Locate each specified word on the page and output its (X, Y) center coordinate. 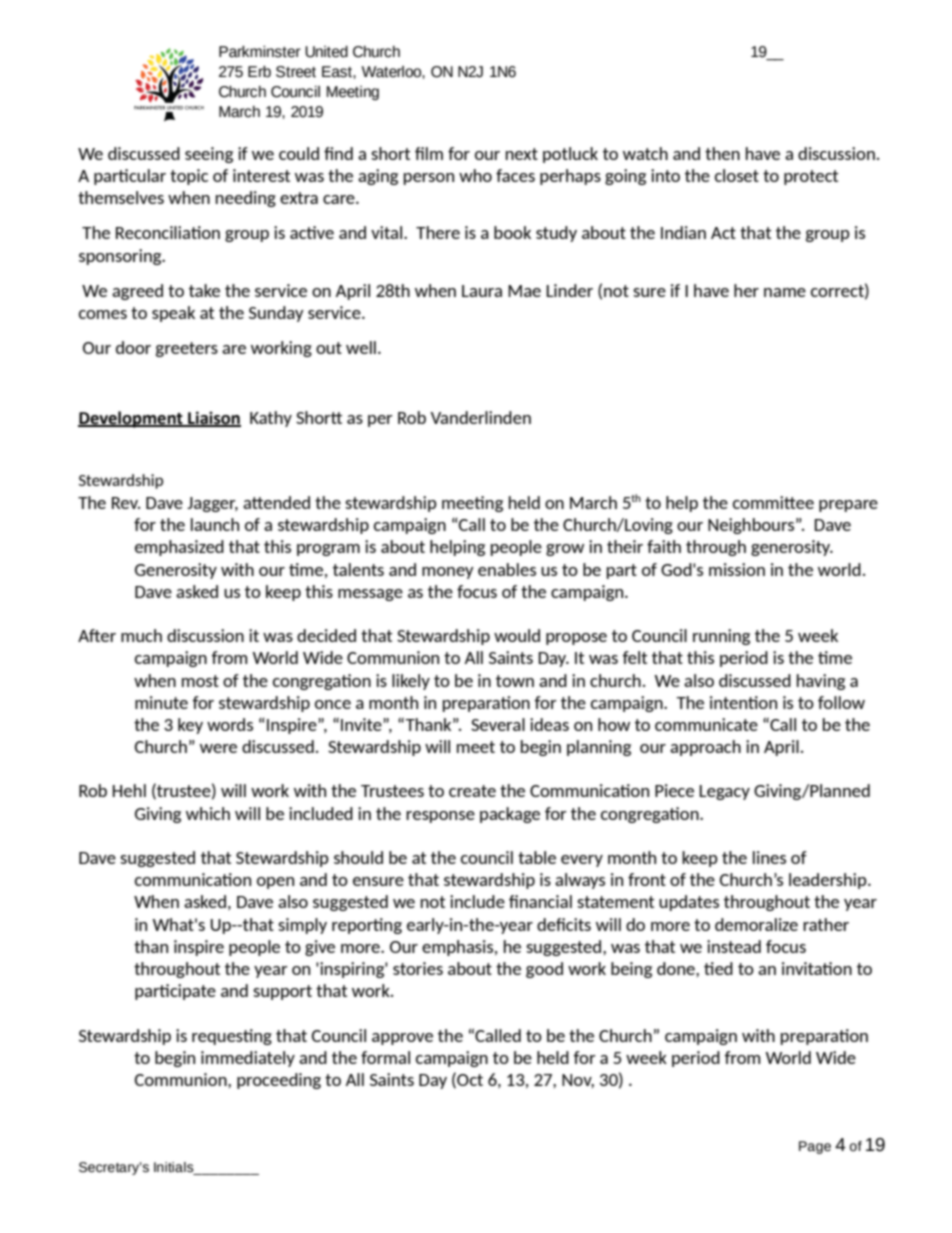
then (722, 153)
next (522, 154)
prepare (848, 506)
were (218, 748)
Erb (259, 72)
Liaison (213, 418)
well (361, 347)
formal (385, 1057)
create (472, 791)
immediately (248, 1059)
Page (815, 1147)
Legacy (724, 792)
